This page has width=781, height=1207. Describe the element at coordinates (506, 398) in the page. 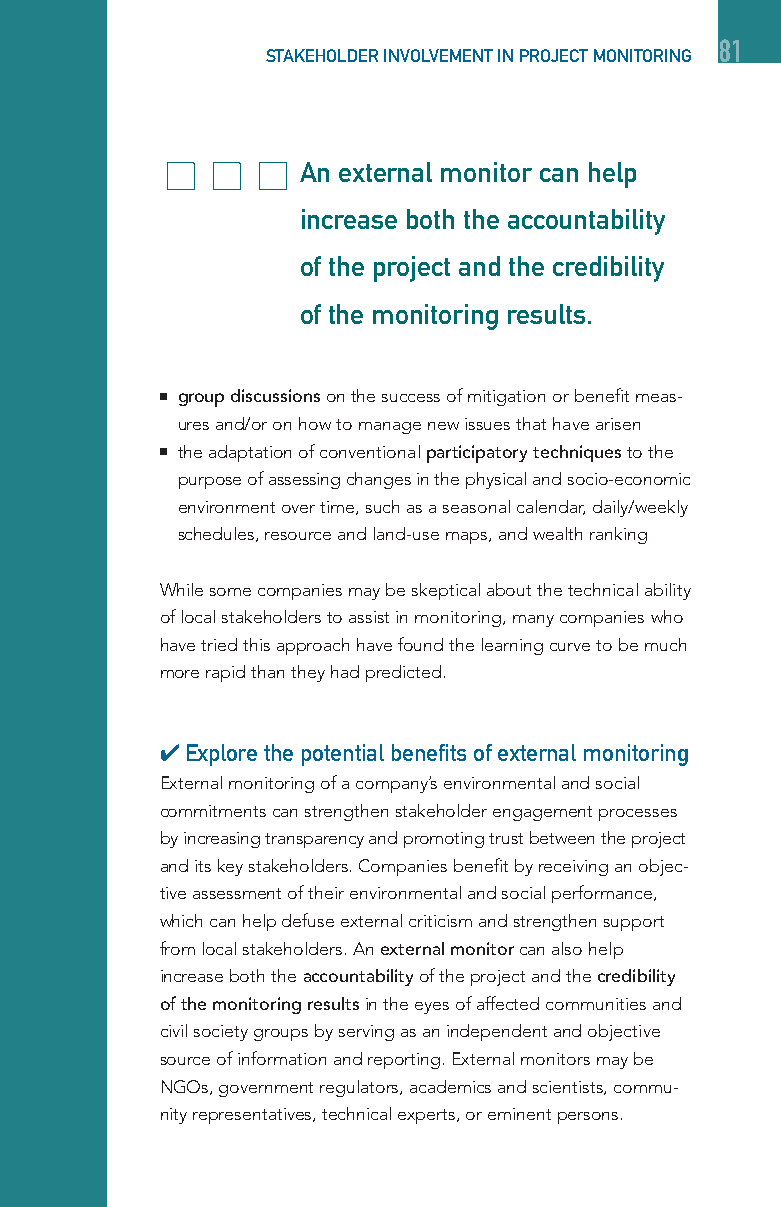

I see `mitigation` at that location.
